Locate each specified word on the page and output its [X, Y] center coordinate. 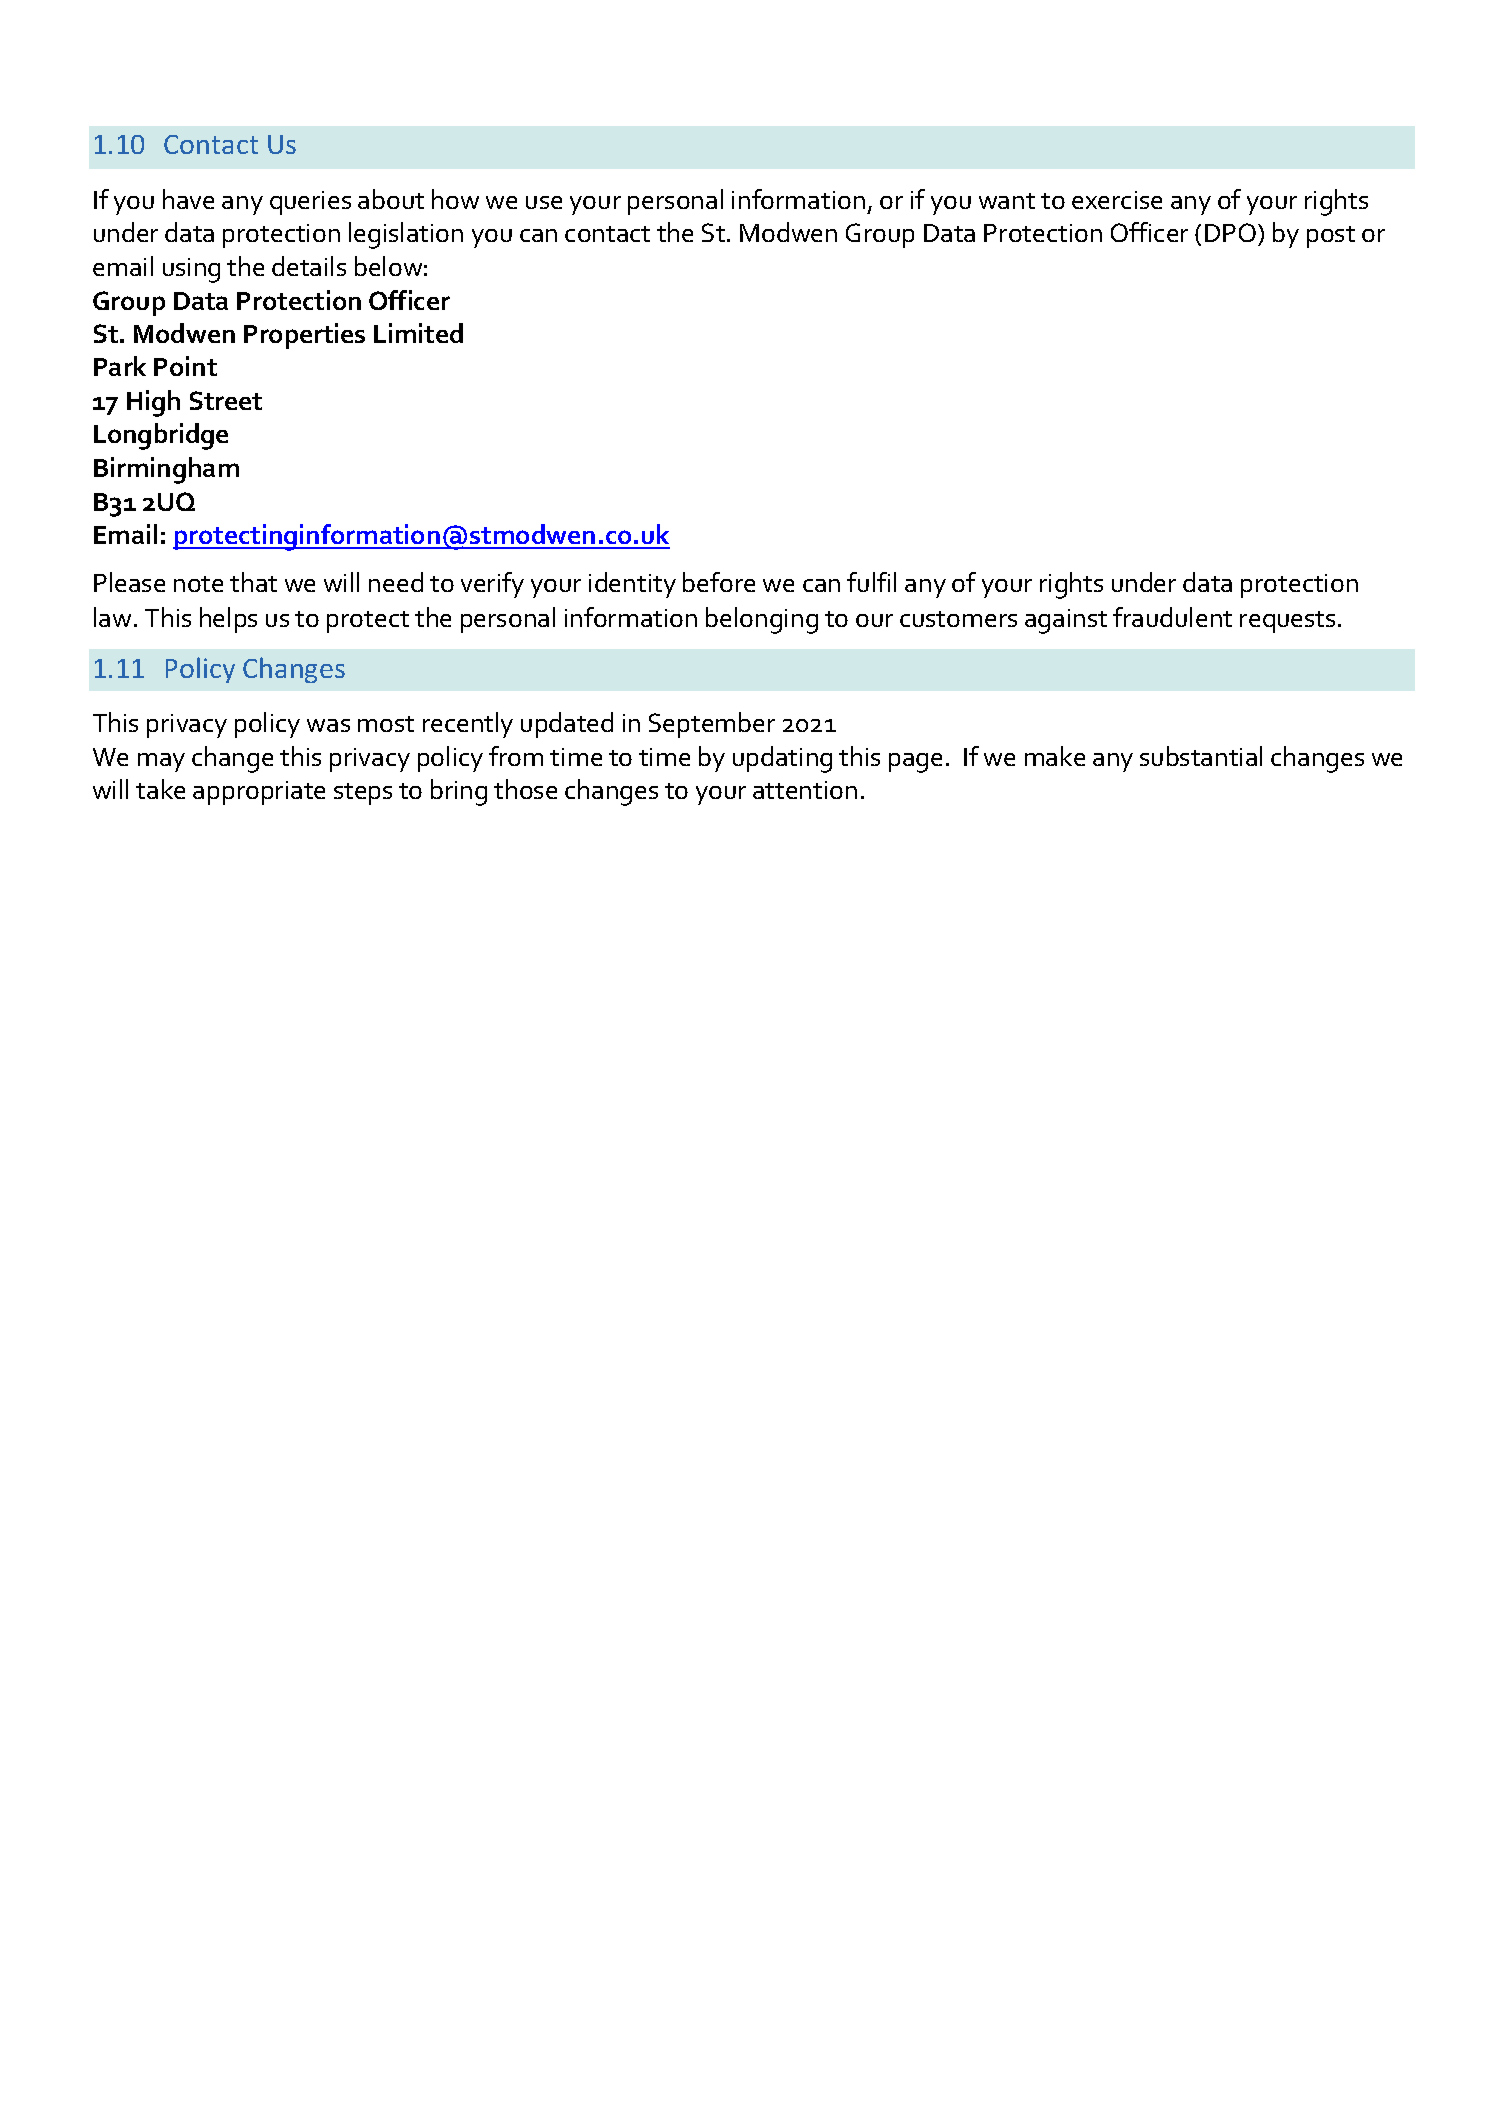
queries [310, 203]
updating [782, 759]
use [544, 202]
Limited [418, 333]
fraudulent [1172, 617]
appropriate [259, 793]
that [253, 582]
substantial [1201, 756]
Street [226, 400]
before [719, 582]
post [1331, 237]
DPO [1232, 234]
